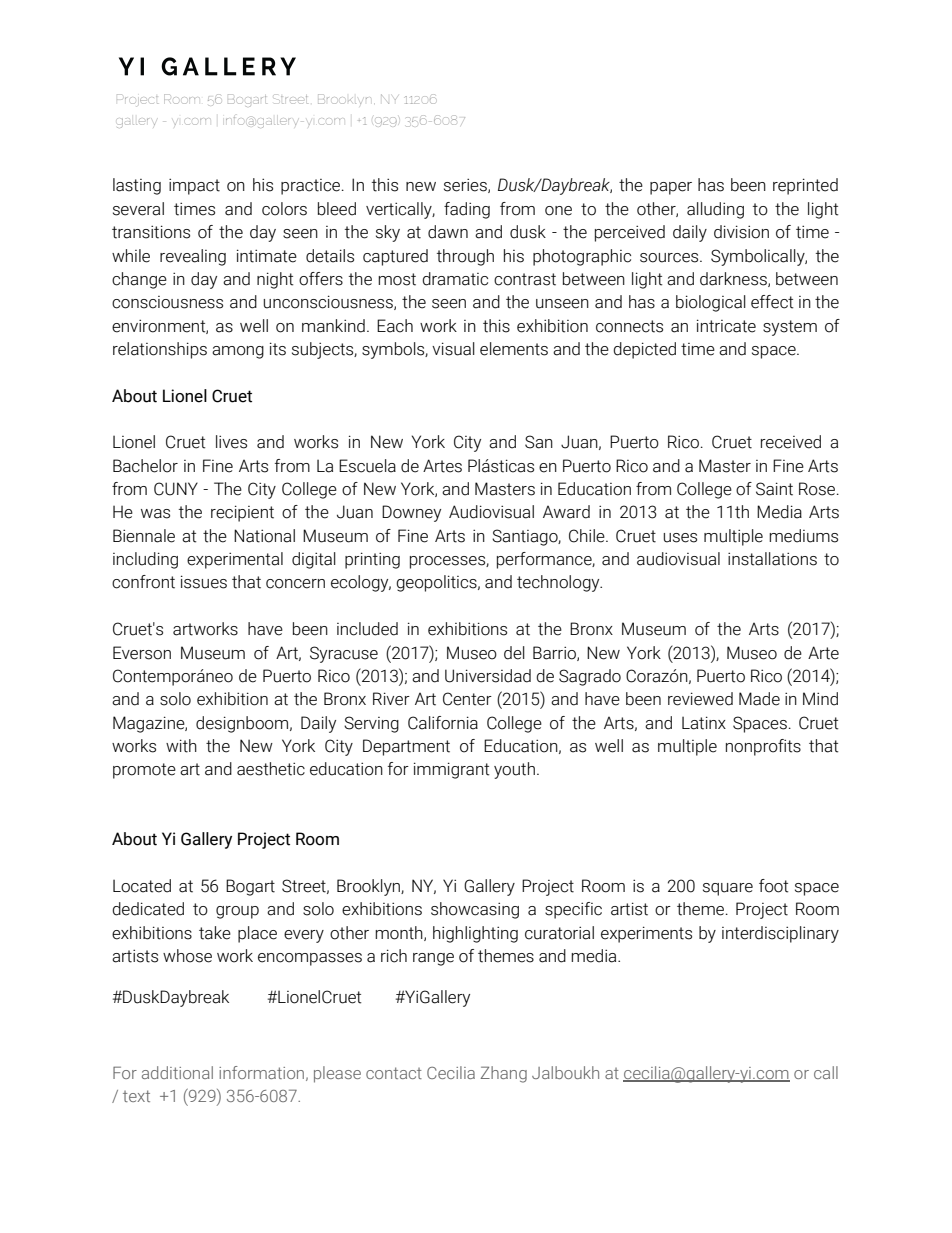  What do you see at coordinates (194, 186) in the screenshot?
I see `impact` at bounding box center [194, 186].
